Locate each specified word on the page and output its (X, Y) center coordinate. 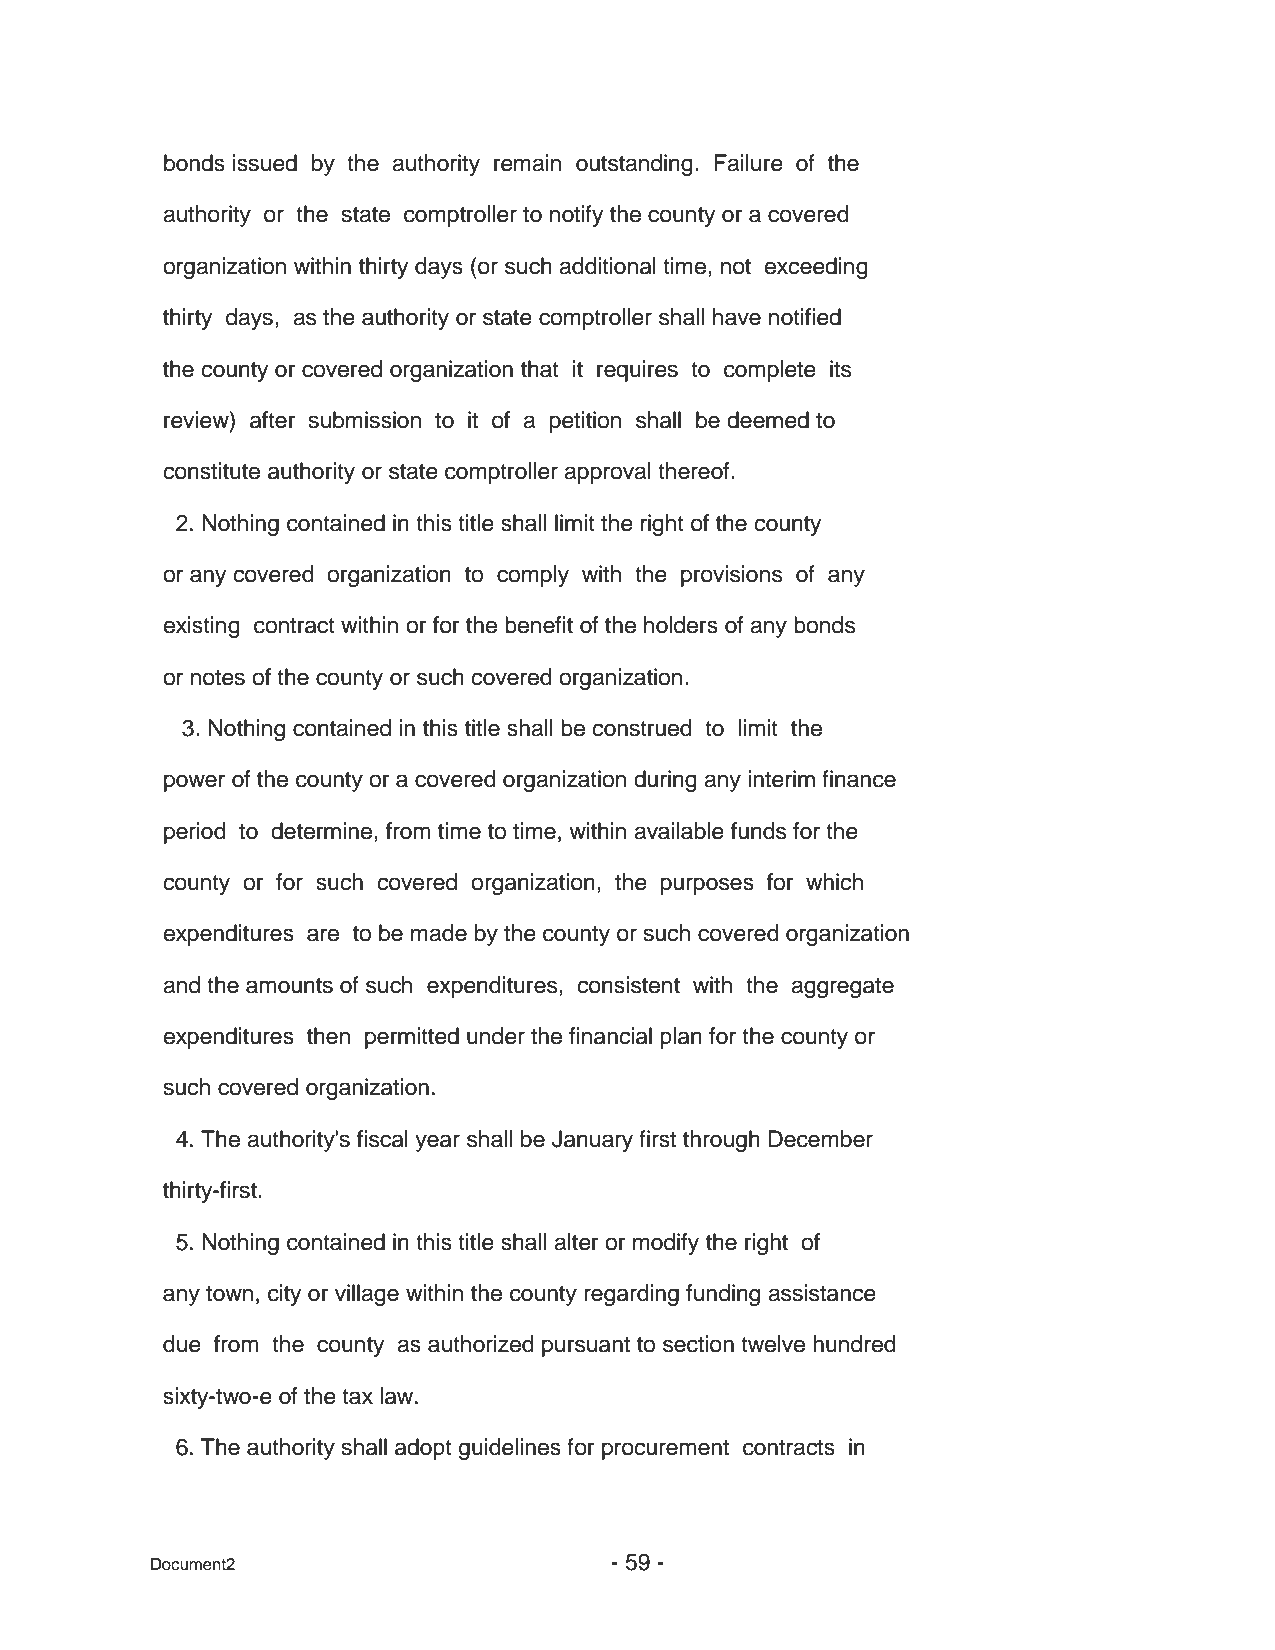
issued (265, 163)
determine (323, 831)
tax (357, 1397)
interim (781, 779)
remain (527, 163)
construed (642, 728)
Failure (749, 163)
